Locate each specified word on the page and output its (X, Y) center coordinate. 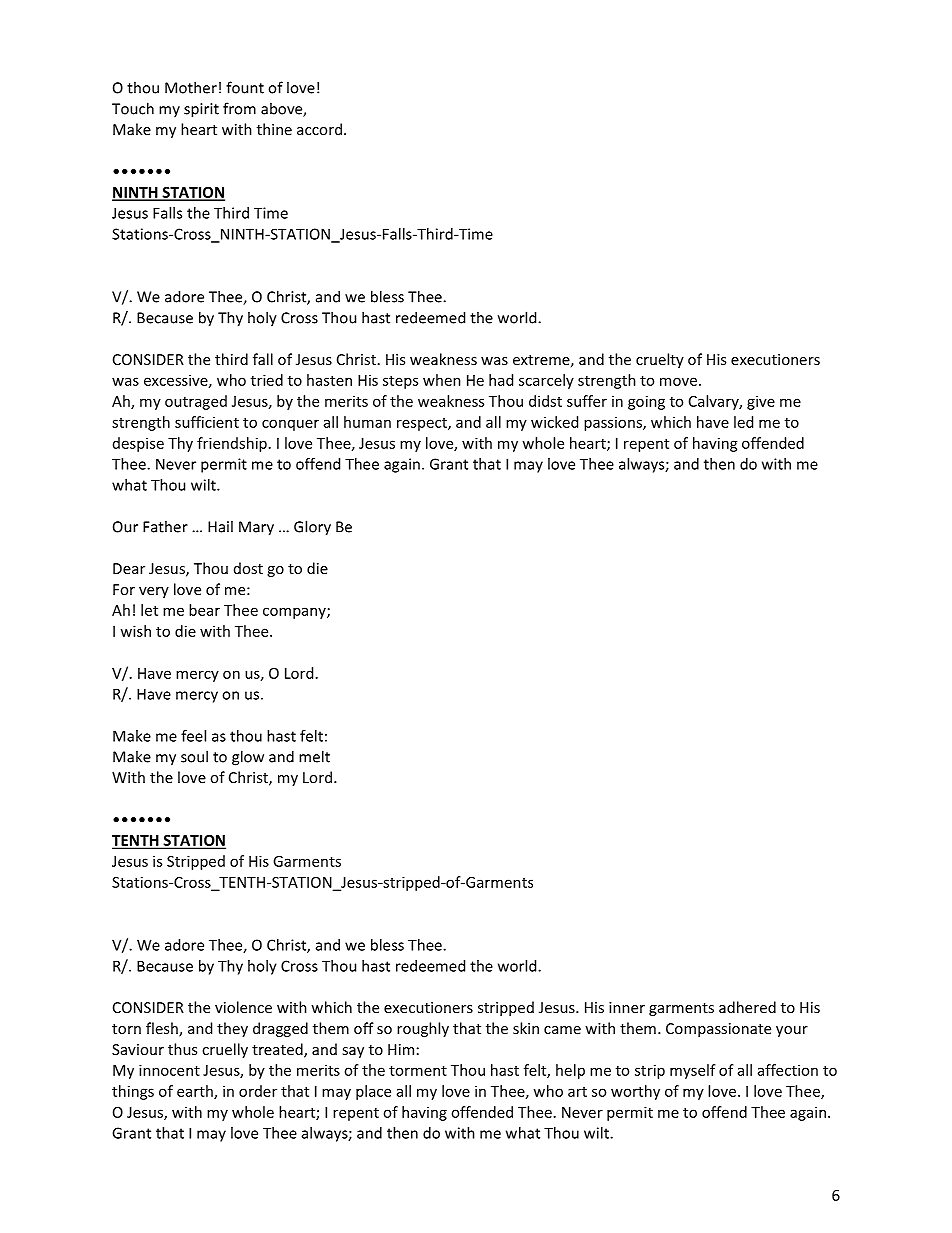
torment (418, 1071)
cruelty (660, 360)
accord (319, 129)
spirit (201, 110)
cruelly (225, 1050)
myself (693, 1071)
